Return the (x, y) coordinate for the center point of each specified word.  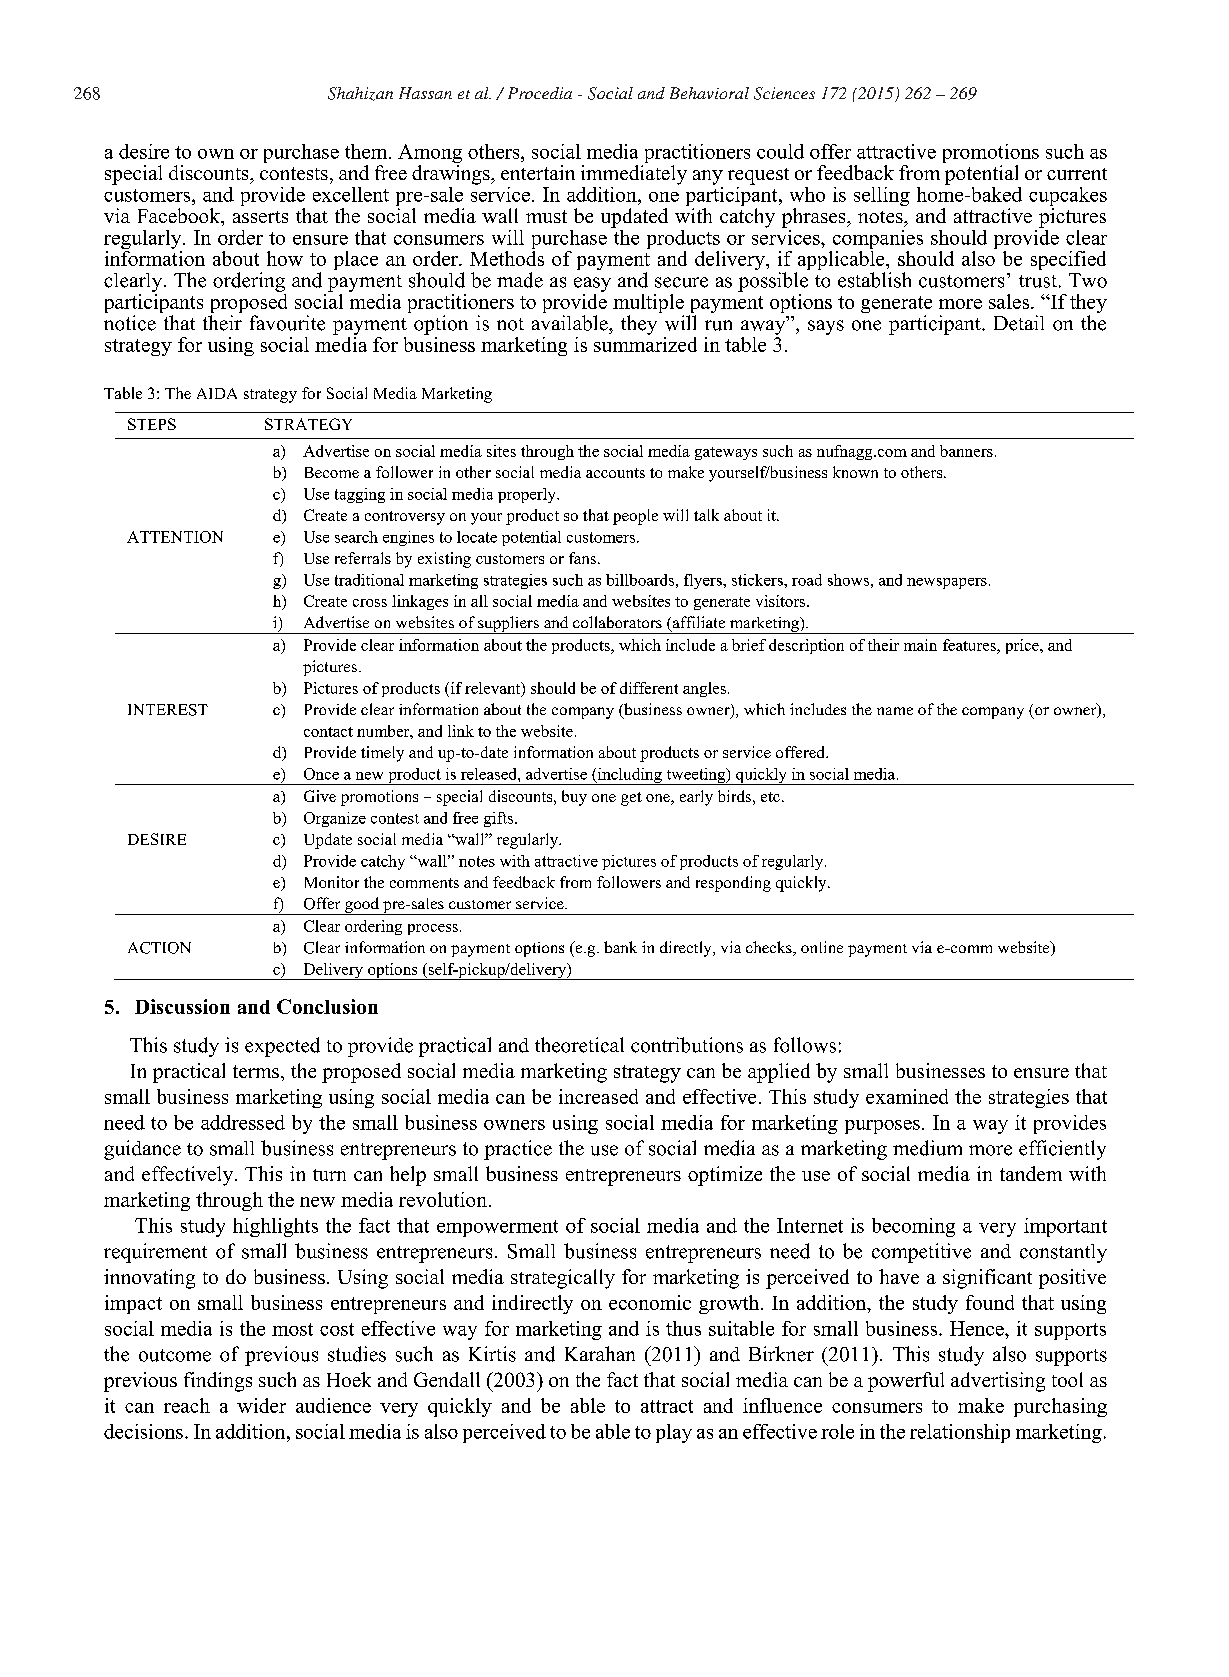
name (895, 711)
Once (321, 774)
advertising (998, 1382)
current (1077, 174)
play (674, 1433)
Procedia (540, 93)
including (629, 776)
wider (261, 1405)
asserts (260, 217)
